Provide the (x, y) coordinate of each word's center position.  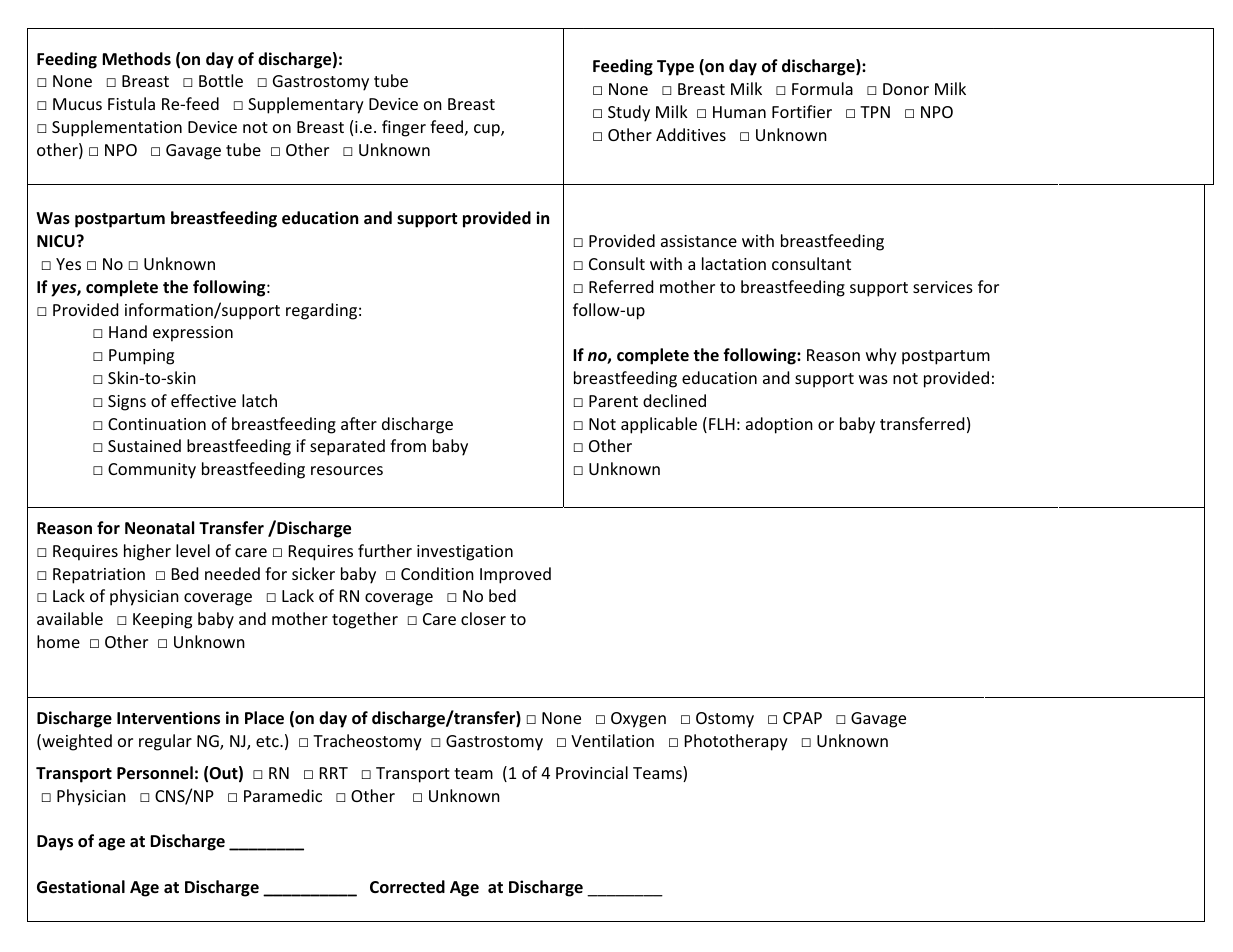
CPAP (802, 718)
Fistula (131, 103)
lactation (734, 263)
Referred (621, 286)
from (408, 445)
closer (483, 618)
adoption (779, 425)
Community (152, 471)
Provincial (592, 772)
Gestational (81, 887)
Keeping (162, 621)
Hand (128, 331)
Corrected (407, 887)
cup (488, 130)
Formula (822, 88)
